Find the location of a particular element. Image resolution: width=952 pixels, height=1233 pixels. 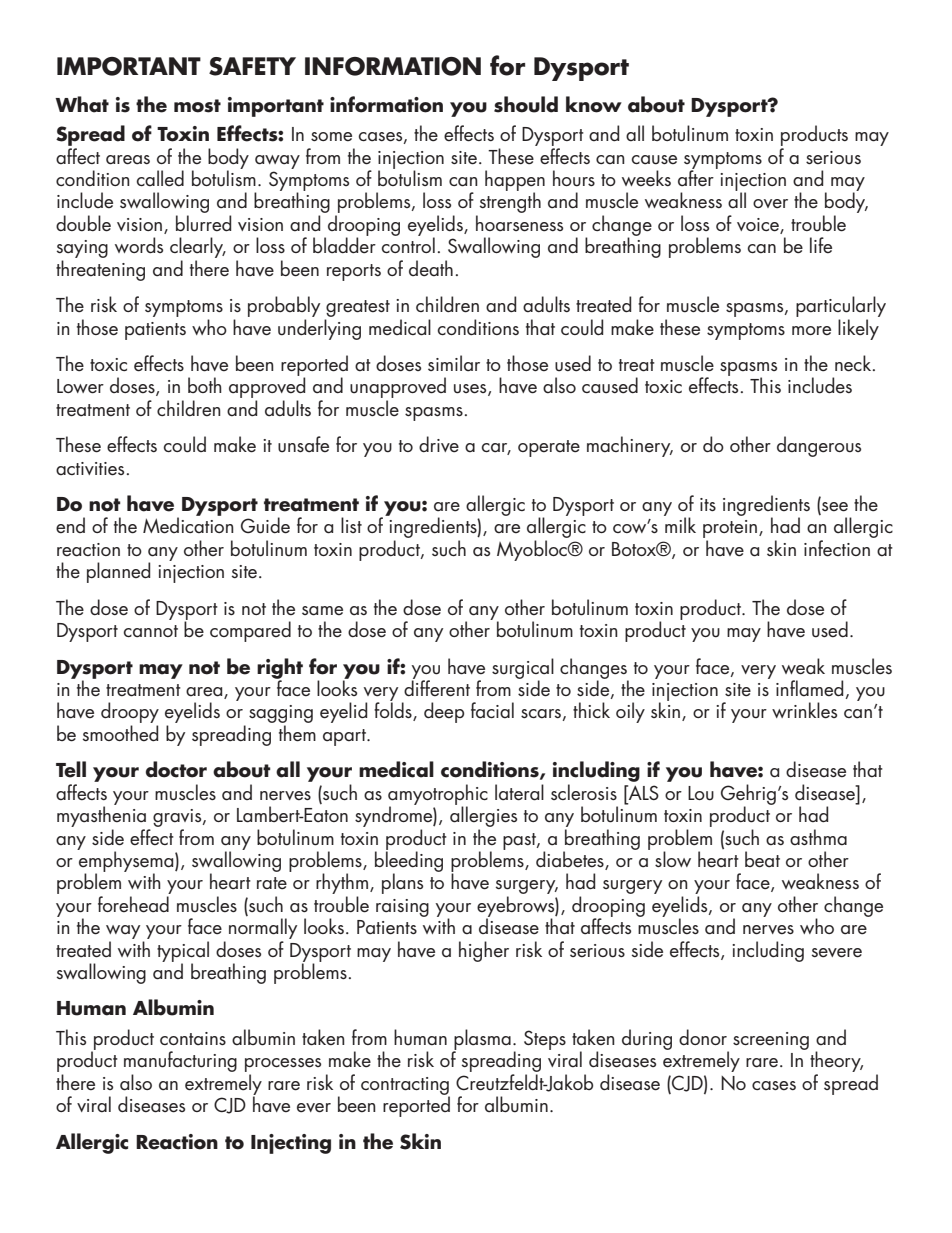

most is located at coordinates (197, 106).
